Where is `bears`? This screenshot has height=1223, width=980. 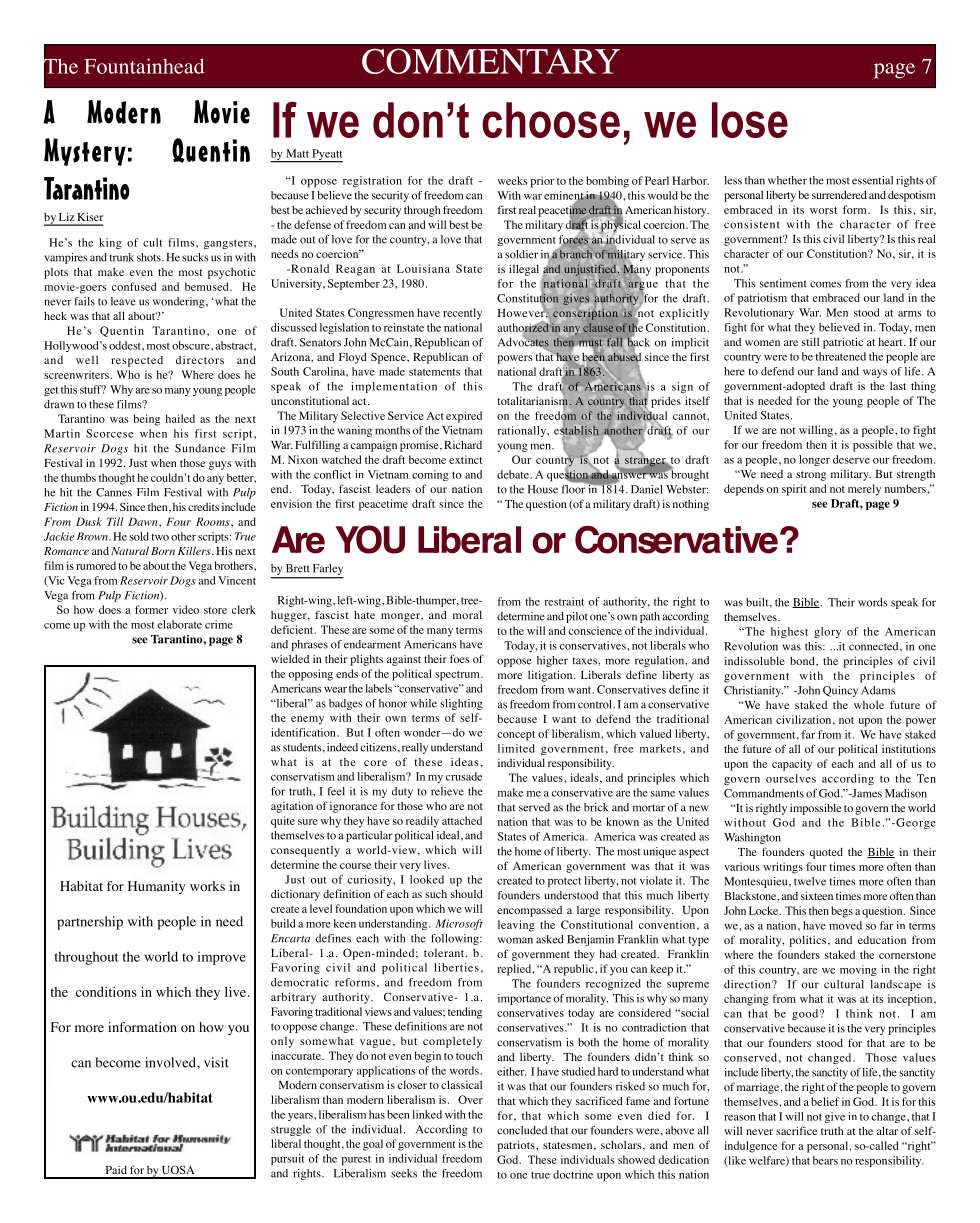 bears is located at coordinates (825, 1160).
